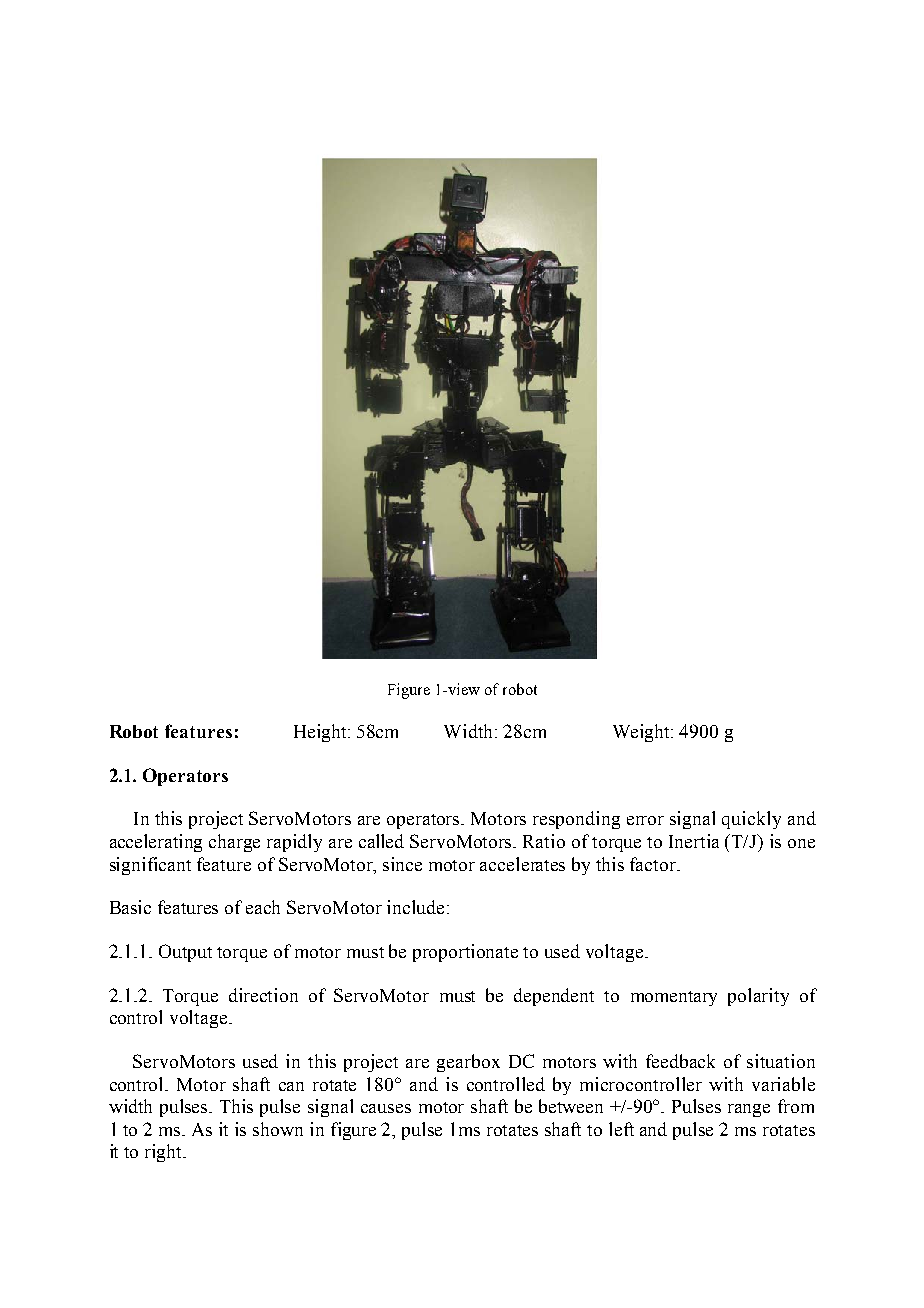  Describe the element at coordinates (386, 1108) in the document. I see `causes` at that location.
